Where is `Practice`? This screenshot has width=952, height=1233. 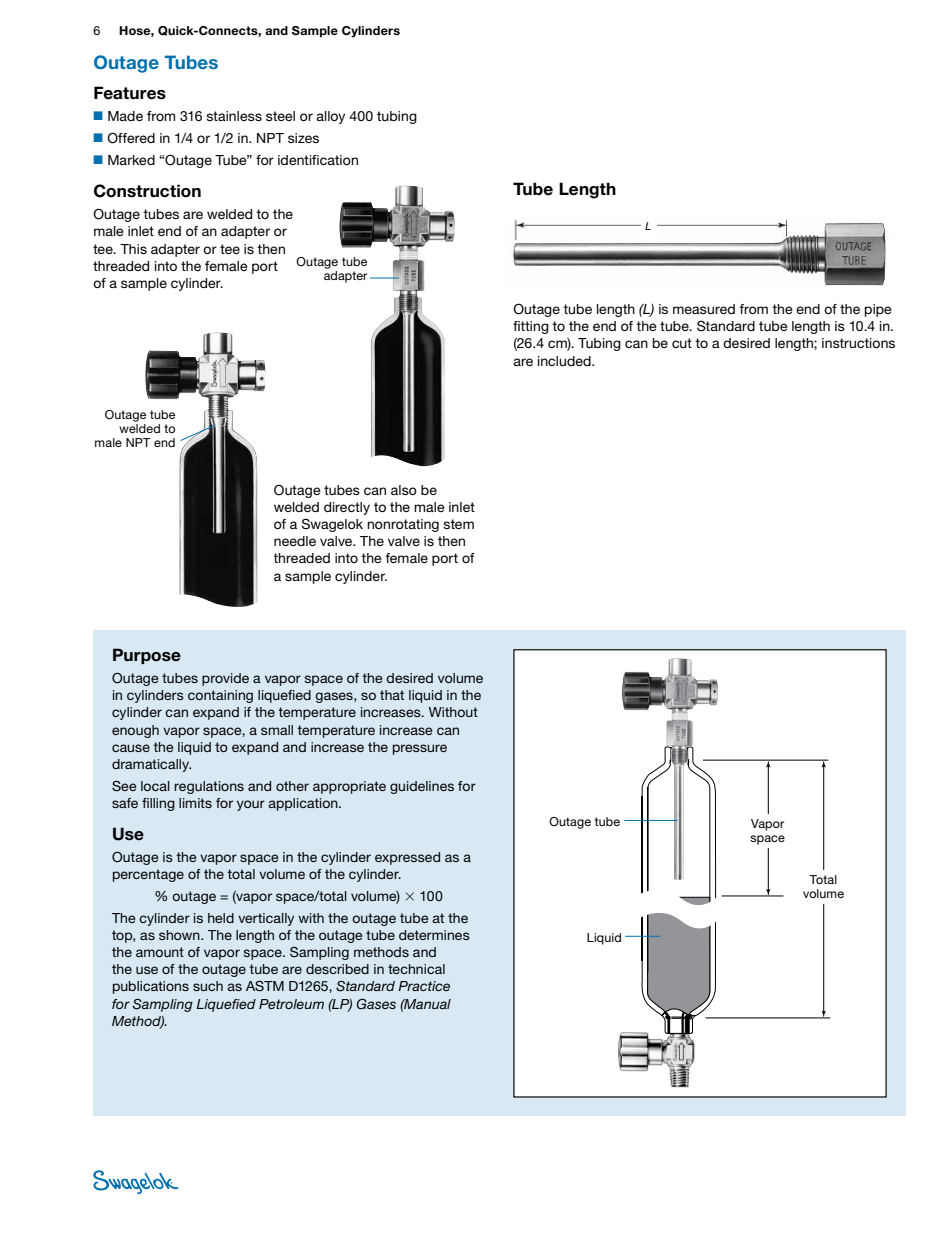
Practice is located at coordinates (424, 986).
